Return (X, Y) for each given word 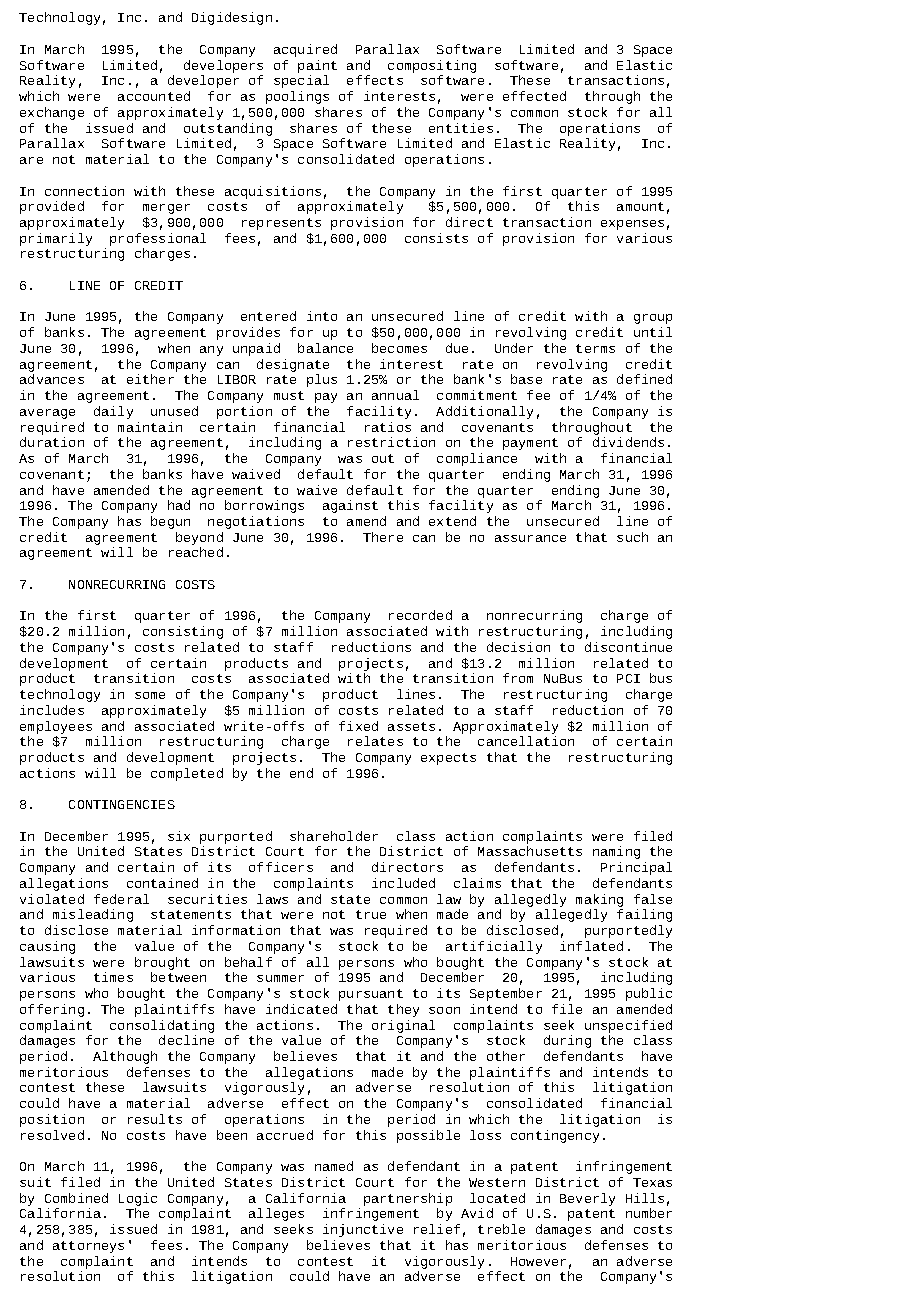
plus (322, 380)
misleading (93, 915)
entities (461, 128)
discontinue (628, 647)
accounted (154, 96)
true (371, 914)
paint (317, 66)
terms (595, 348)
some (150, 695)
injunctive (363, 1230)
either (150, 379)
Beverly (587, 1199)
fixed (358, 726)
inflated (591, 946)
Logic (138, 1199)
